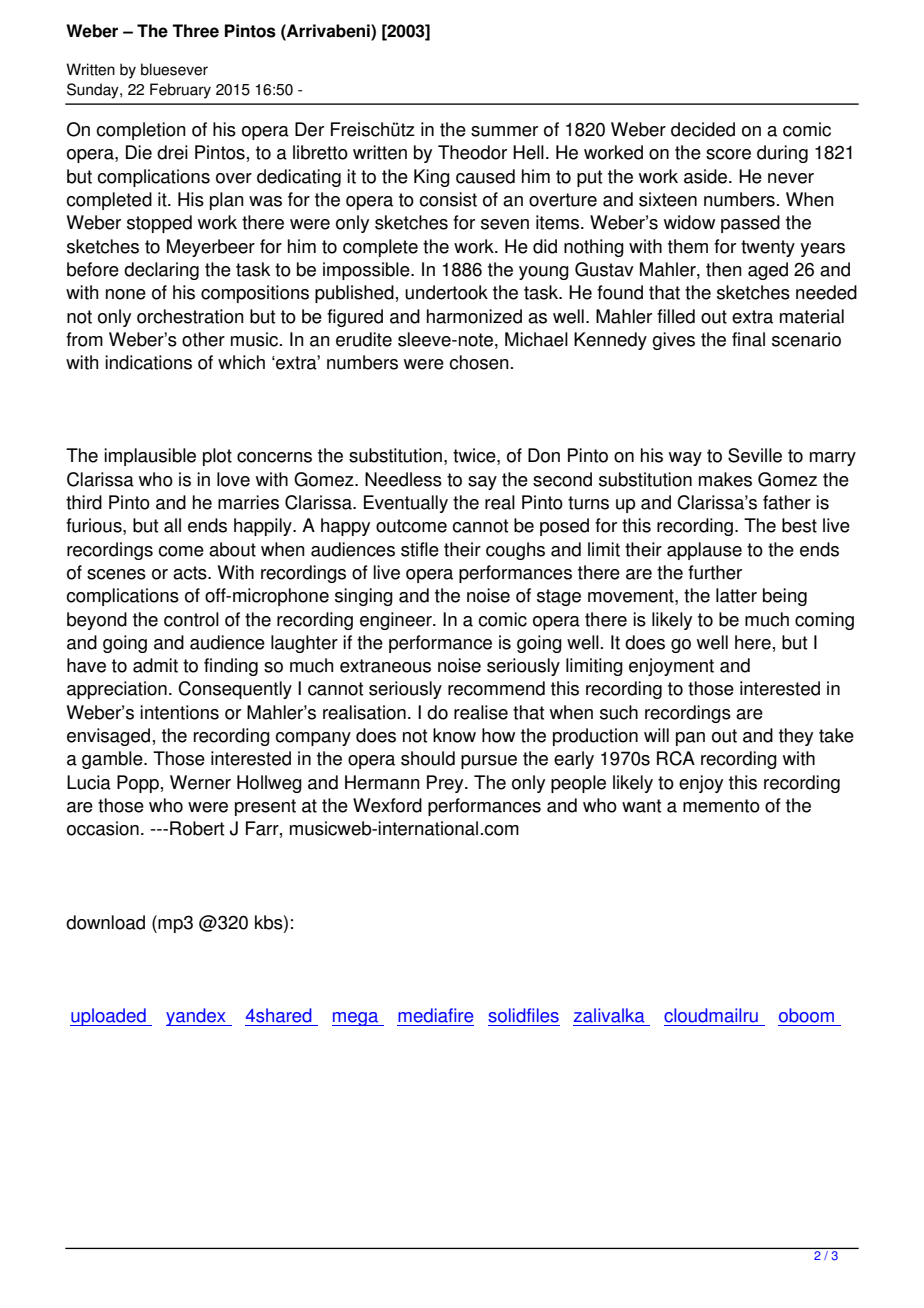  What do you see at coordinates (479, 362) in the screenshot?
I see `chosen` at bounding box center [479, 362].
